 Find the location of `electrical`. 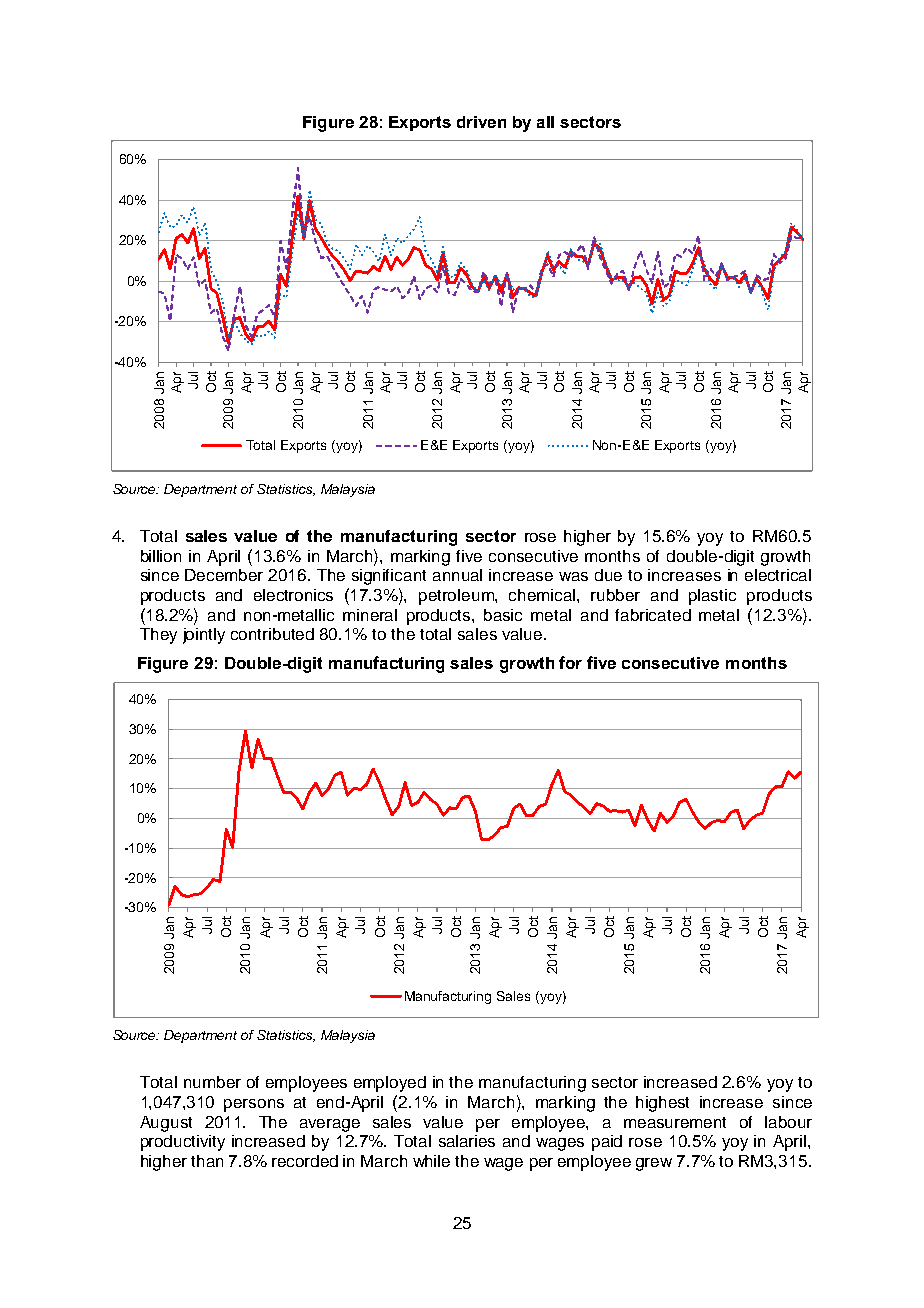

electrical is located at coordinates (778, 575).
